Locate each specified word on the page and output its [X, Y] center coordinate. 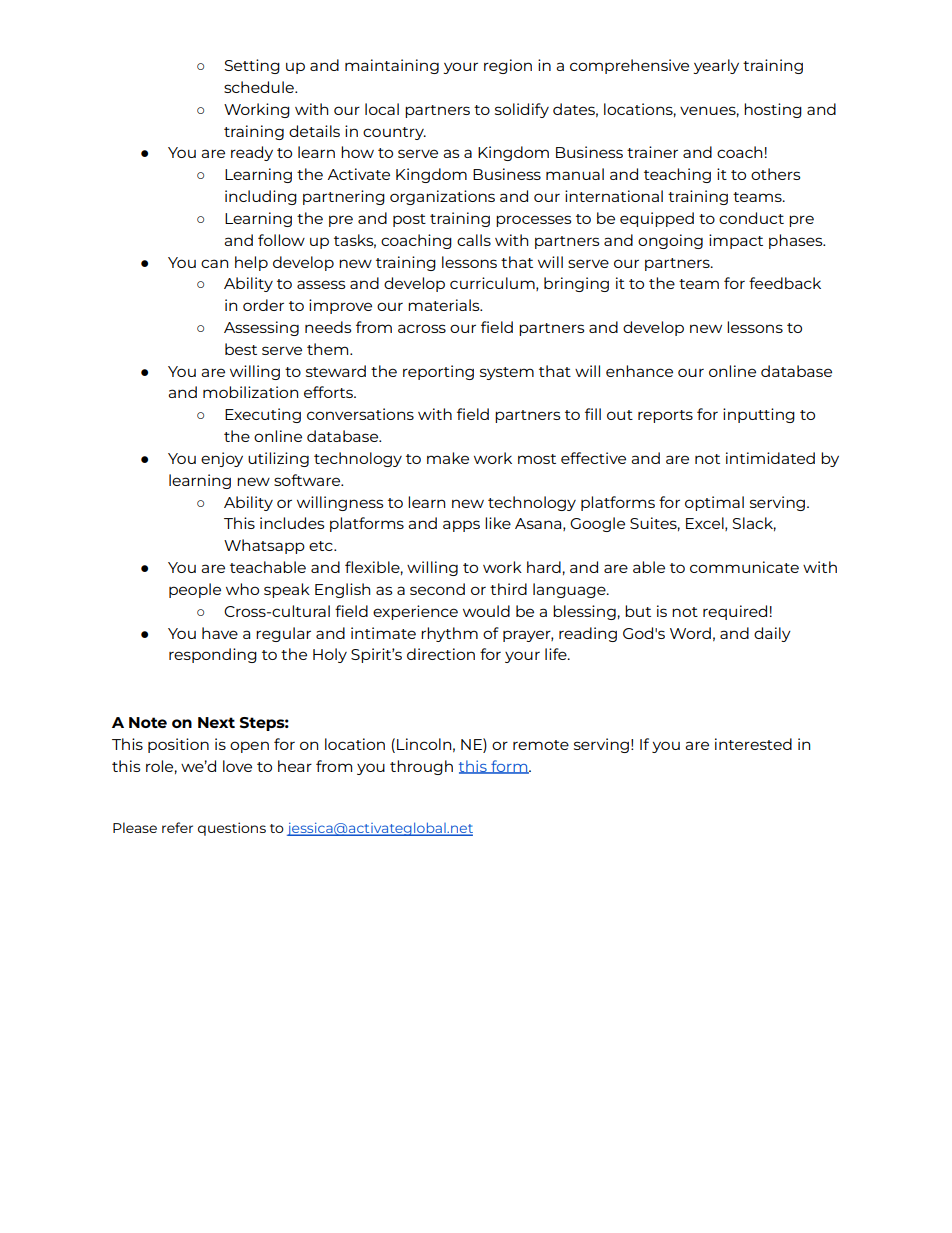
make [448, 458]
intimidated [770, 458]
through [421, 767]
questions [232, 829]
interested [753, 744]
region [508, 66]
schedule [260, 87]
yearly [716, 66]
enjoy [222, 459]
